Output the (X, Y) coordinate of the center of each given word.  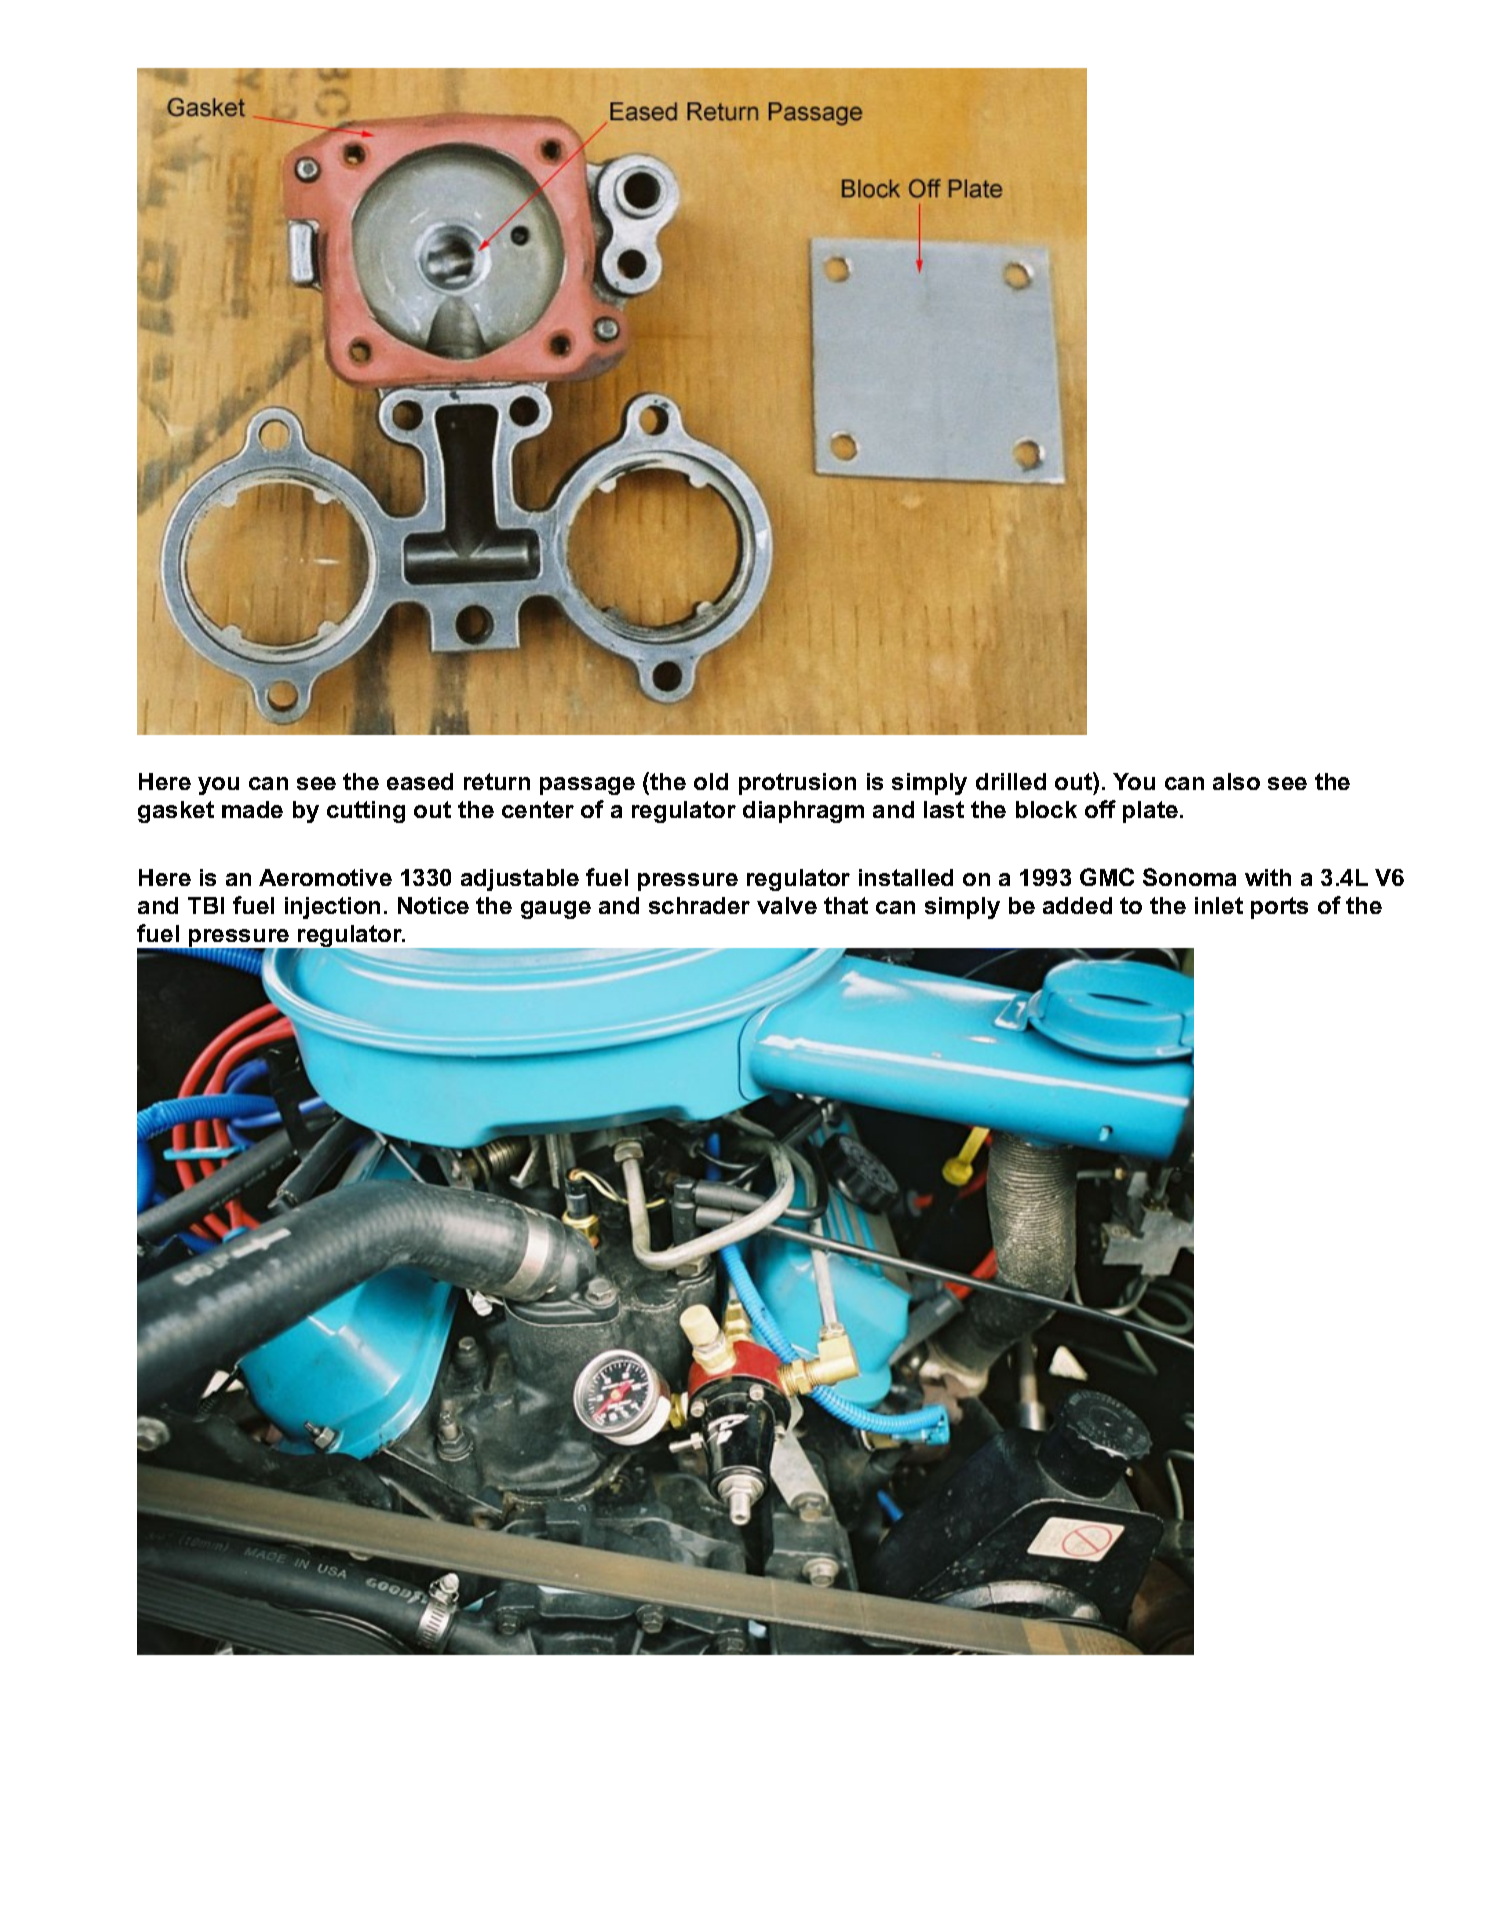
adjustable (520, 880)
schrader (699, 905)
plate (1150, 812)
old (711, 781)
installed (906, 877)
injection (332, 908)
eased (420, 781)
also (1236, 781)
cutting (366, 812)
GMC (1107, 877)
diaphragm (803, 812)
